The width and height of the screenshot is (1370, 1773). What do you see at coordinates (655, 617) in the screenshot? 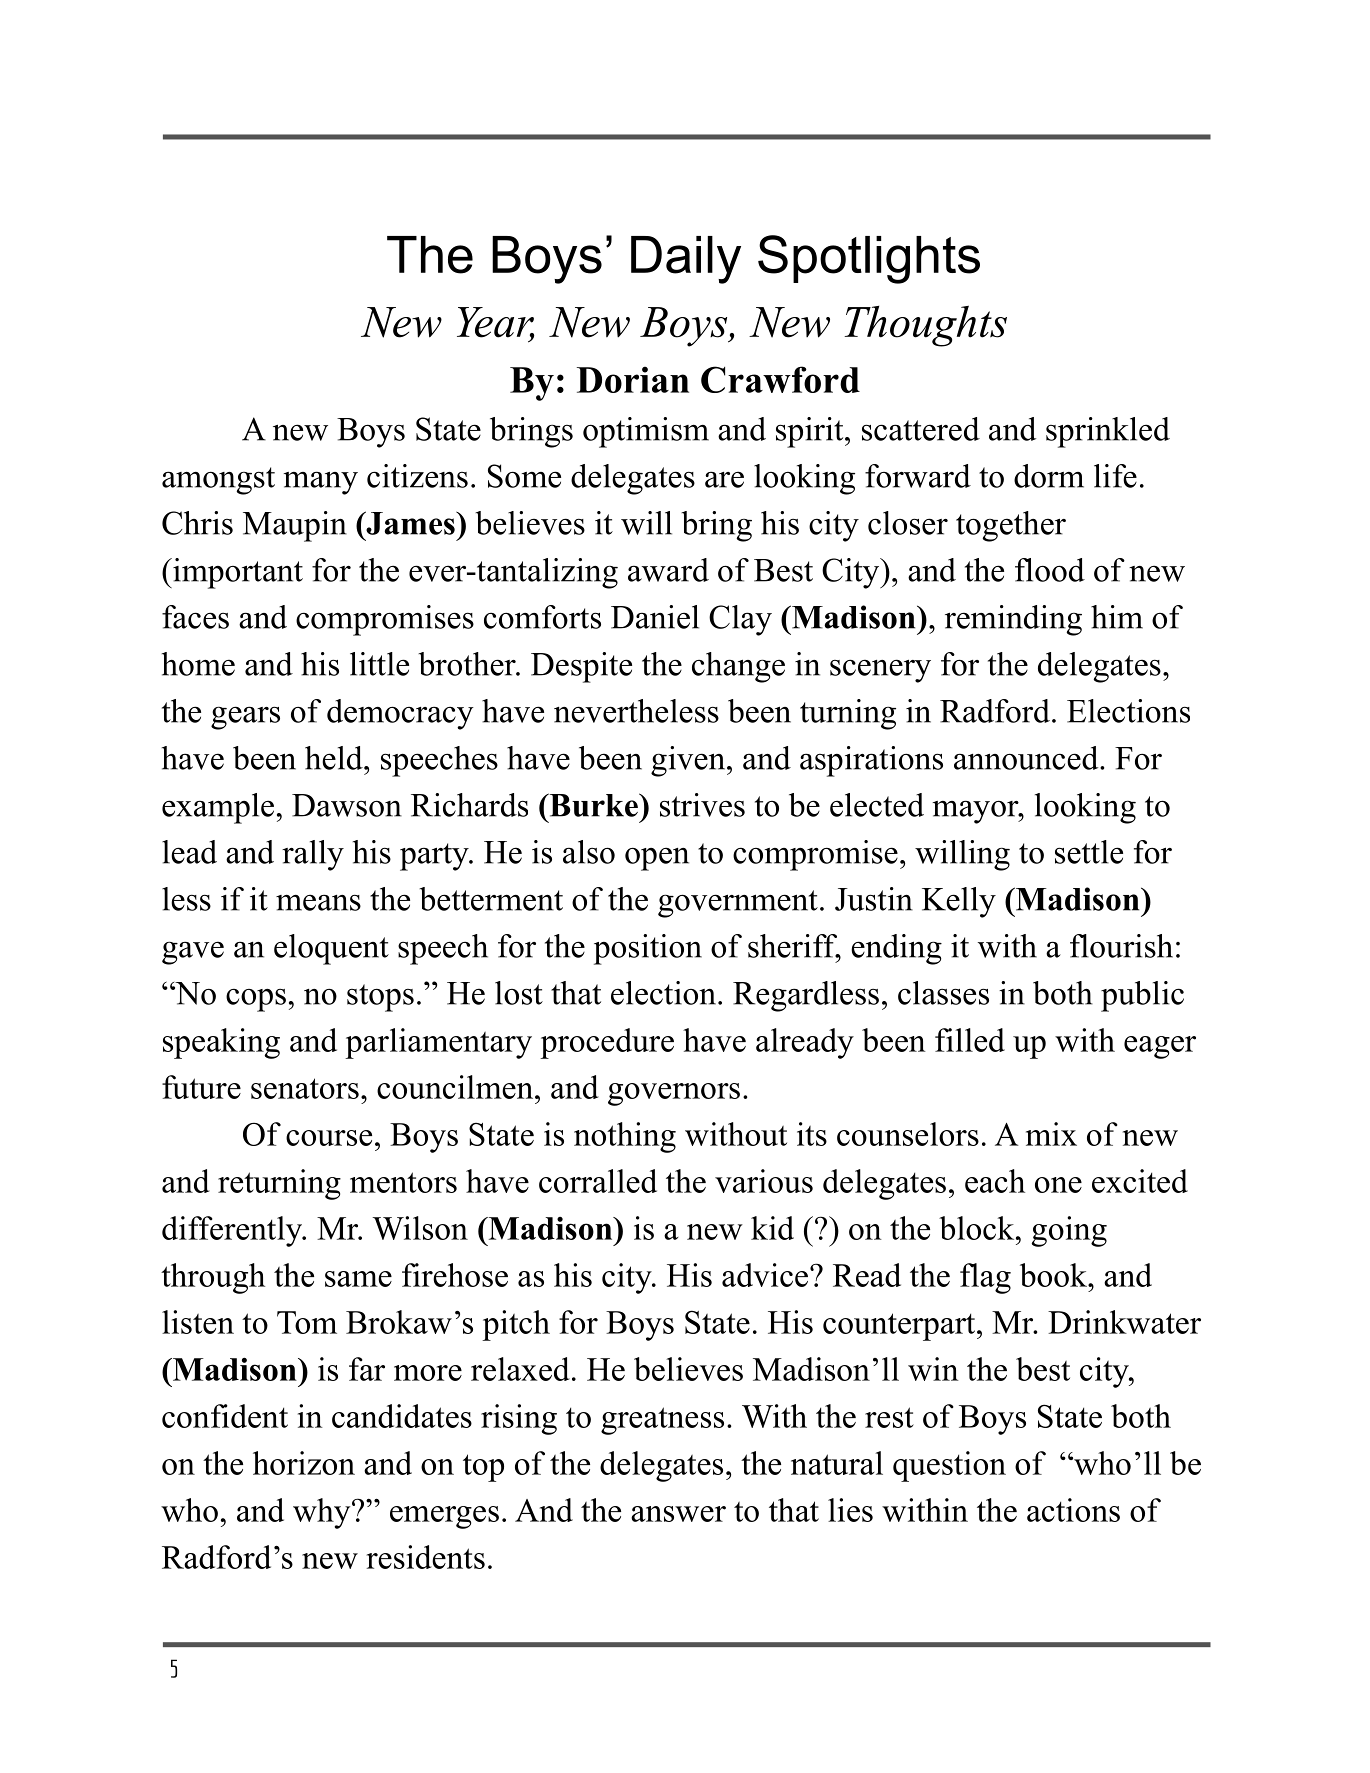
I see `Daniel` at bounding box center [655, 617].
